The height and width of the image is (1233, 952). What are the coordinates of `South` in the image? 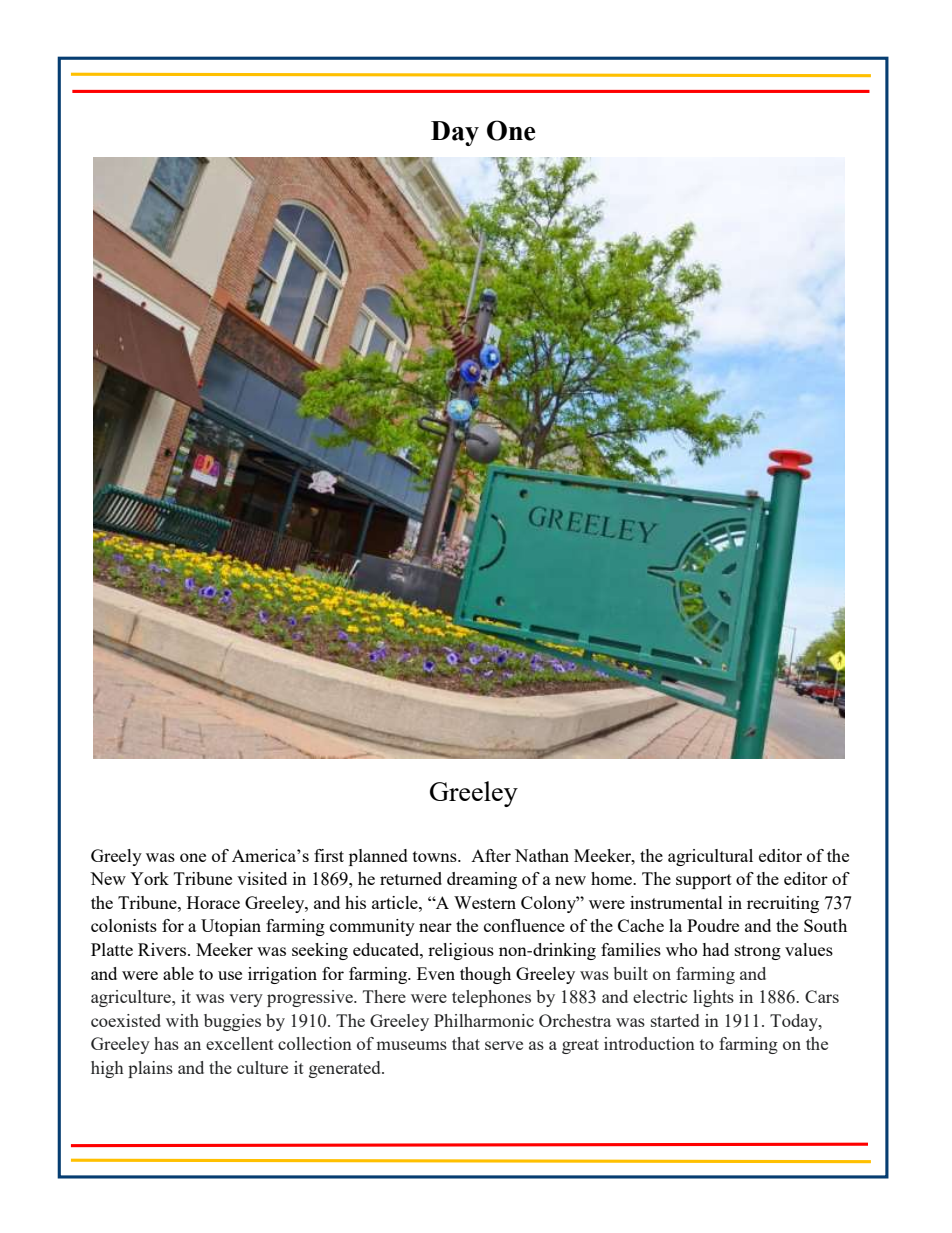 It's located at (825, 925).
